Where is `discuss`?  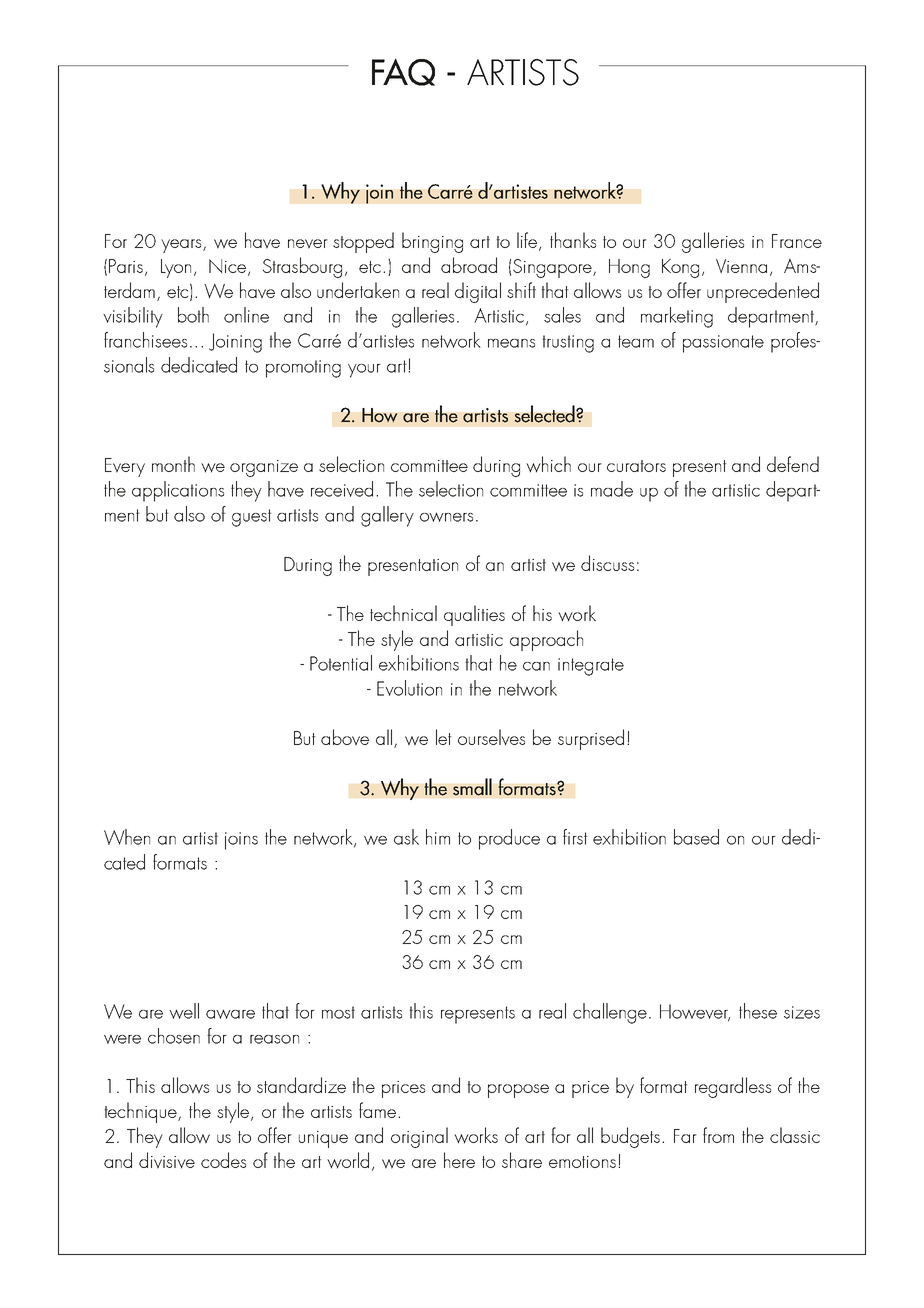 discuss is located at coordinates (607, 563).
